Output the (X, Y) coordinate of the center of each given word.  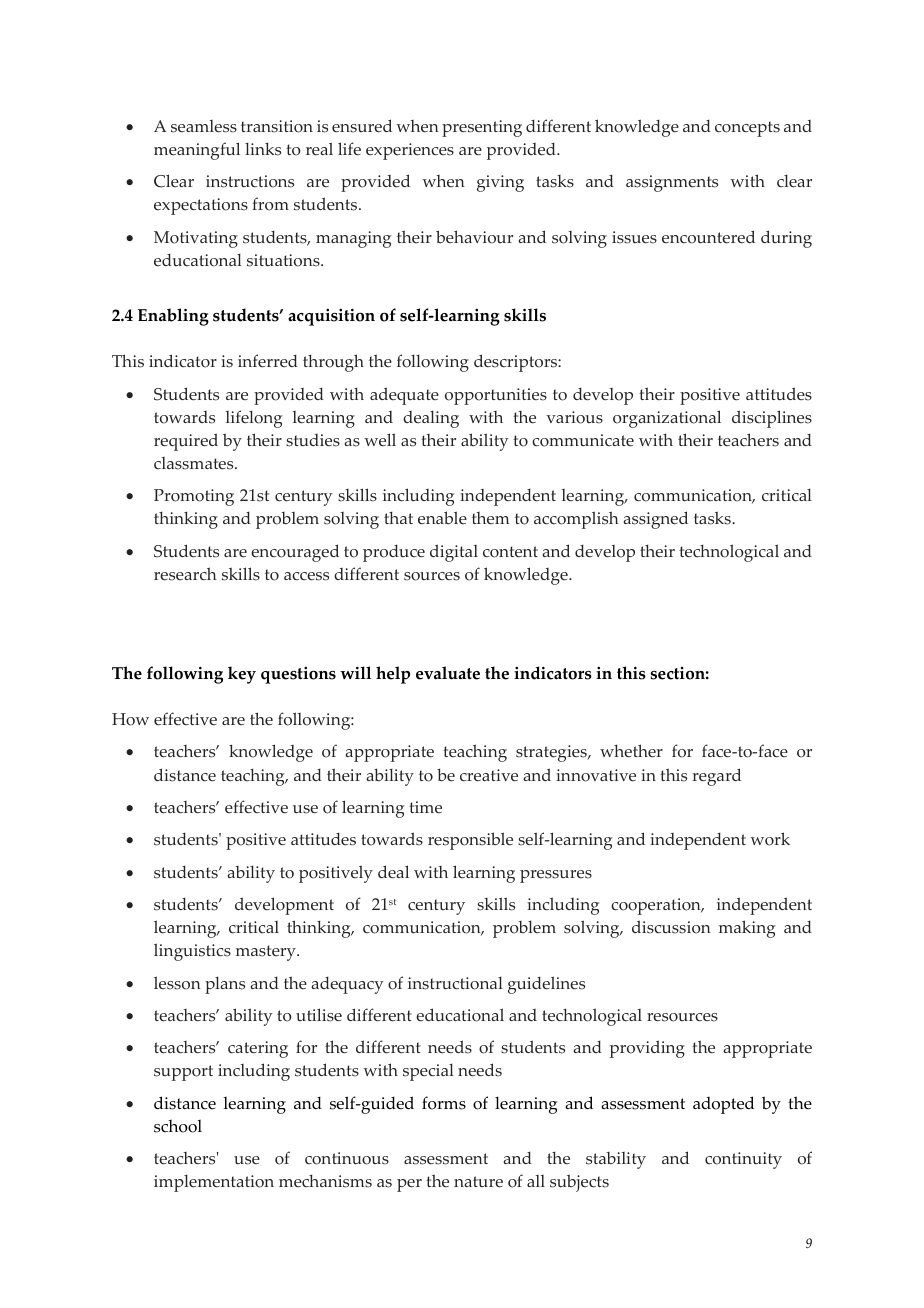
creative (489, 775)
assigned (655, 520)
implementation (214, 1183)
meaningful (197, 151)
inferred (268, 361)
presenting (482, 128)
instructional (455, 983)
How (130, 719)
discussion (671, 927)
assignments (672, 183)
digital (454, 553)
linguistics (192, 952)
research (185, 574)
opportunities (496, 396)
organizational (667, 419)
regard (716, 777)
